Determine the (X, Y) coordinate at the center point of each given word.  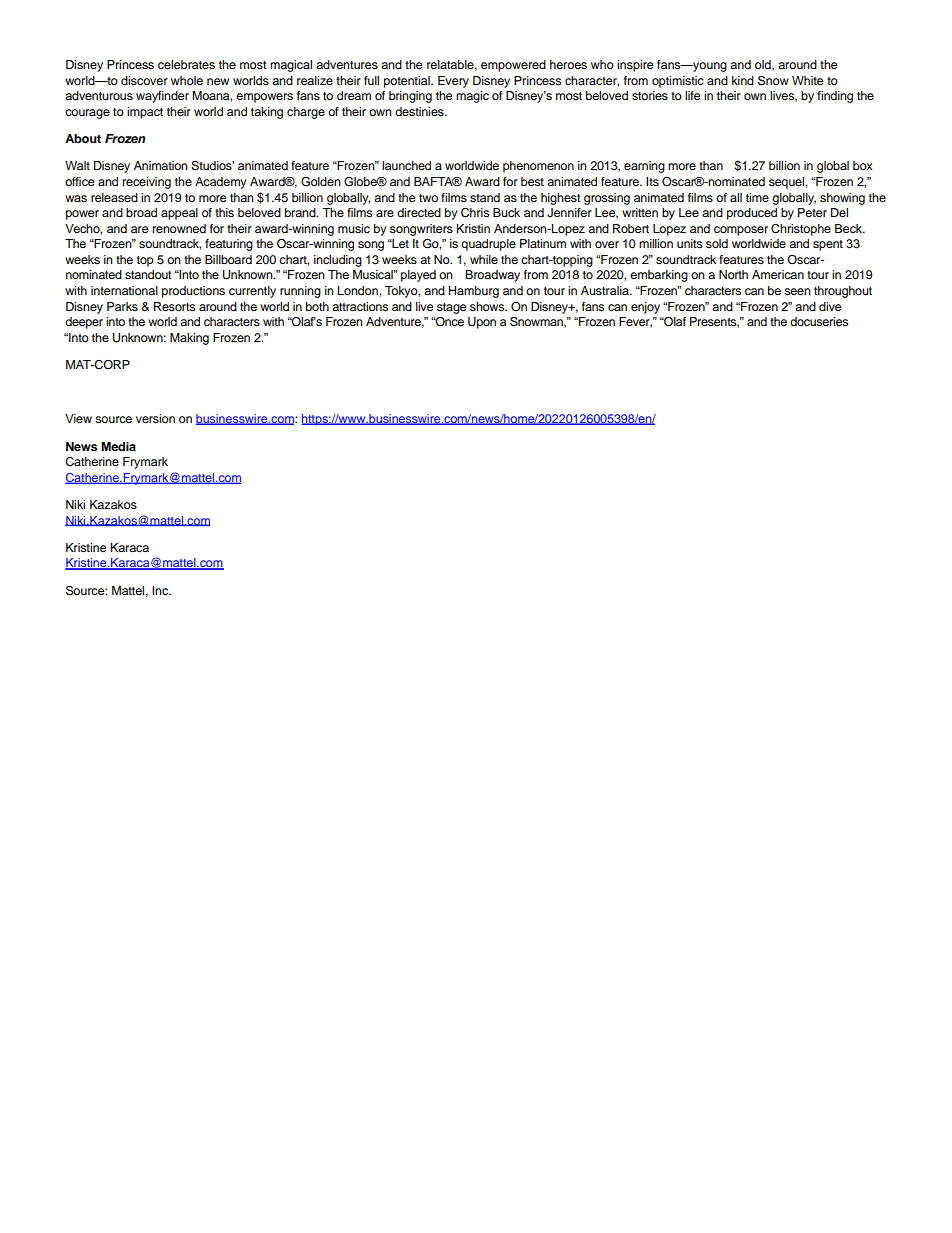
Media (118, 446)
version (155, 418)
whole (187, 80)
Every (453, 82)
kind (743, 80)
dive (830, 306)
